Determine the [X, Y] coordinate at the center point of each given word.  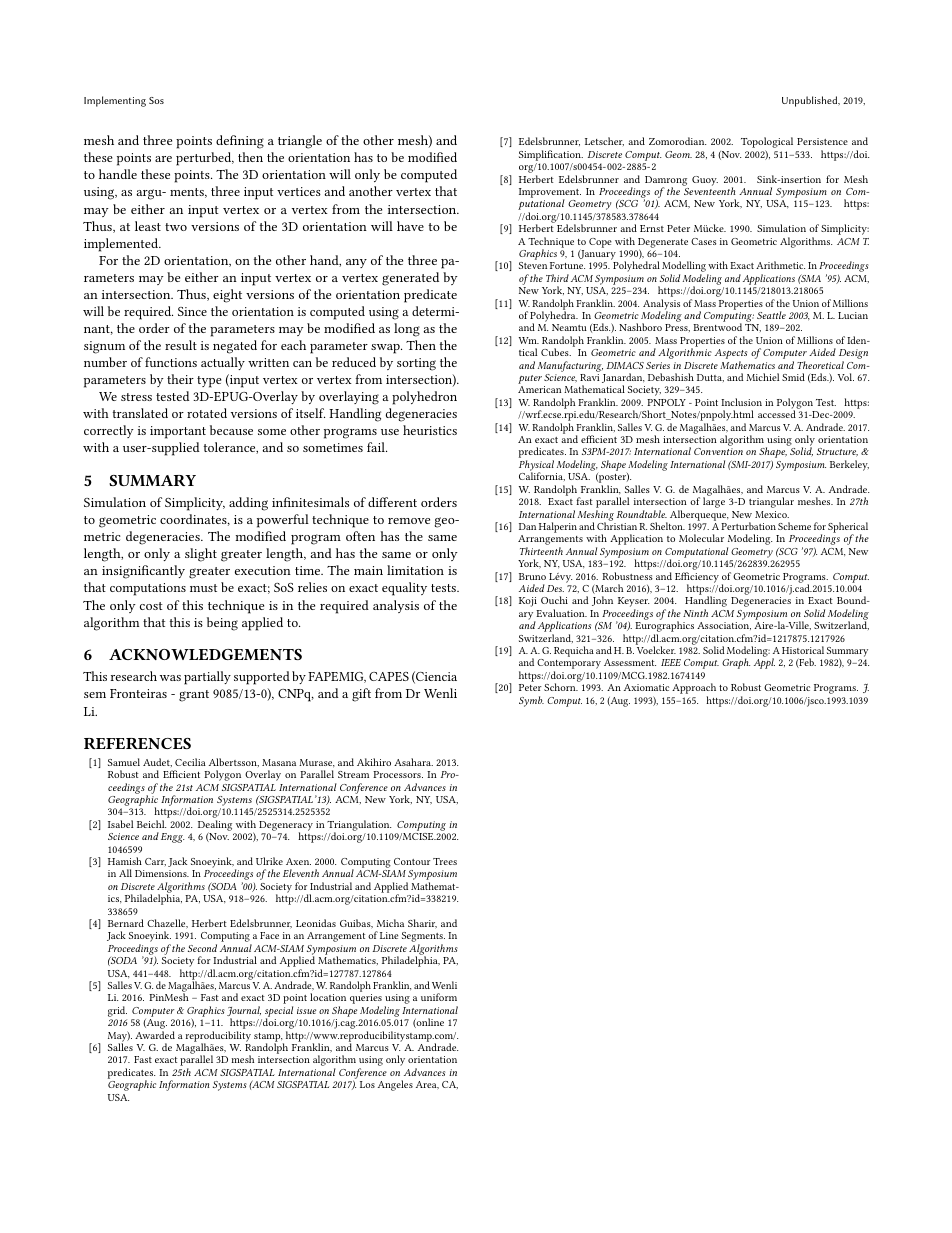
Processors [398, 774]
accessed [777, 414]
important [178, 432]
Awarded [155, 1035]
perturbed [205, 159]
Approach [694, 690]
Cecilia [190, 762]
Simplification [551, 155]
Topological [767, 144]
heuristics [430, 430]
